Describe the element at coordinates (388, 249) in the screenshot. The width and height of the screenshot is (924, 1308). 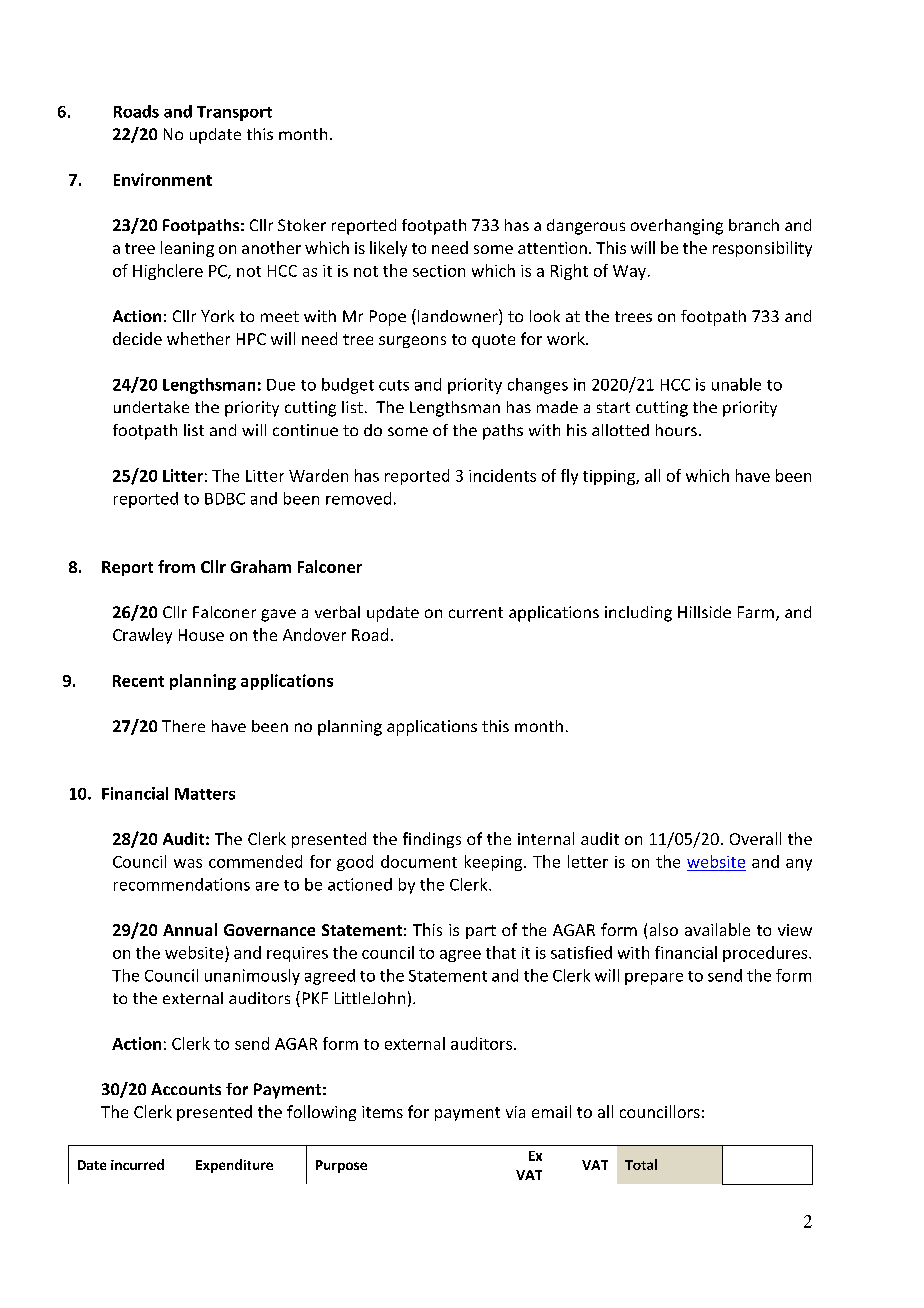
I see `likely` at that location.
